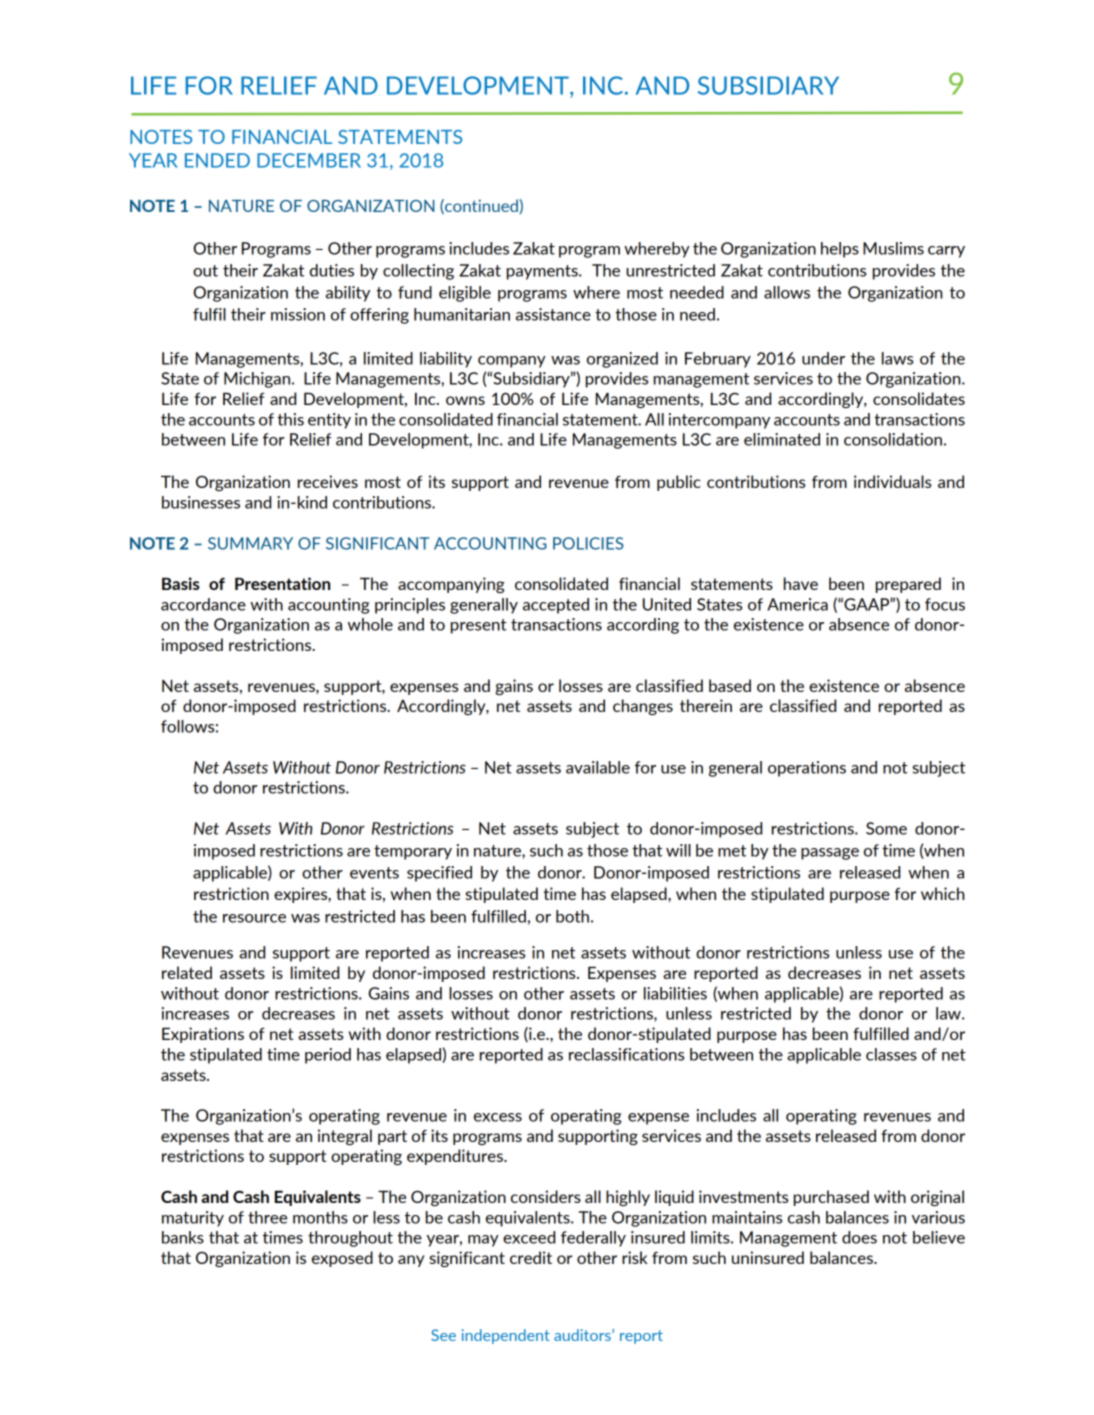  I want to click on auditors, so click(583, 1335).
